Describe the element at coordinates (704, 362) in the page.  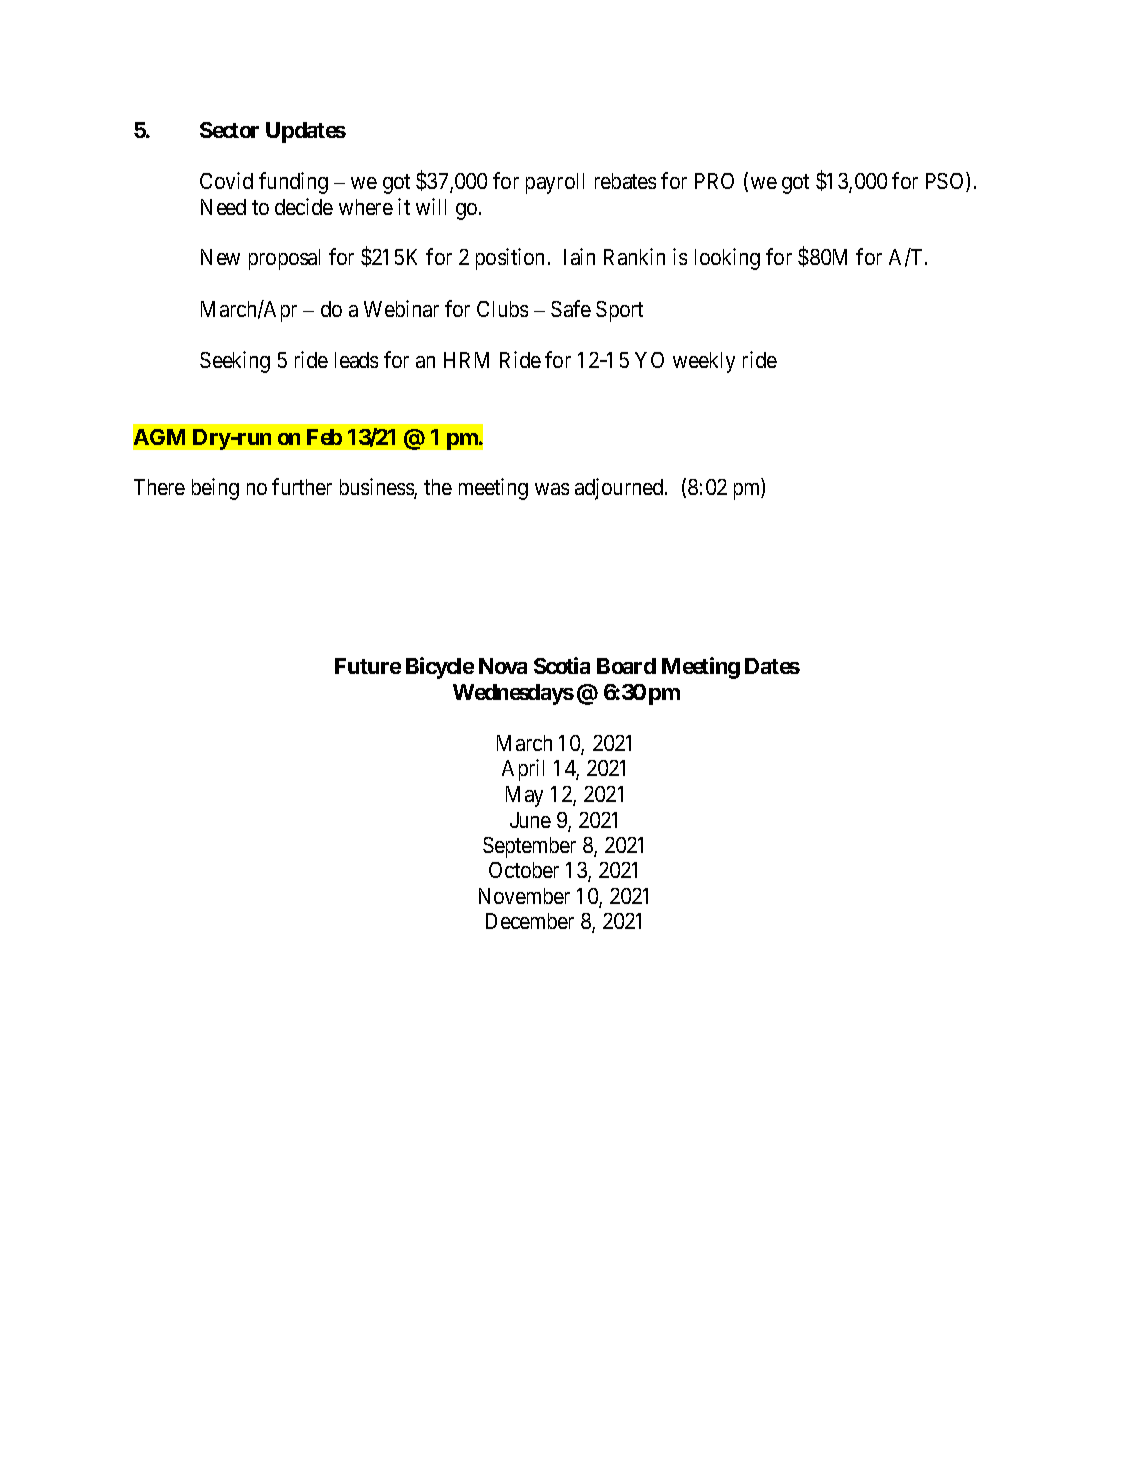
I see `weekly` at that location.
